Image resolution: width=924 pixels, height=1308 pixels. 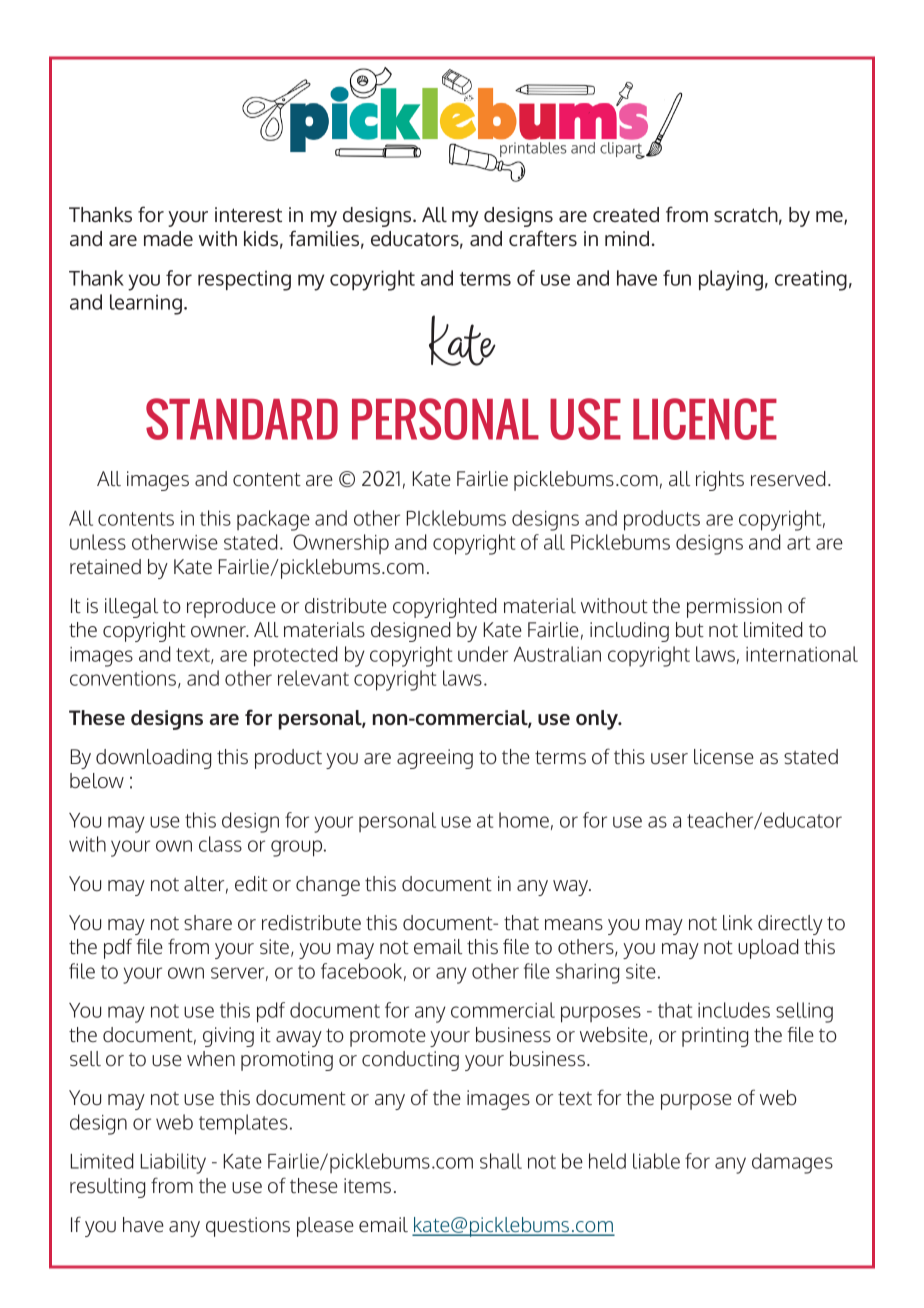 I want to click on playing, so click(x=731, y=280).
